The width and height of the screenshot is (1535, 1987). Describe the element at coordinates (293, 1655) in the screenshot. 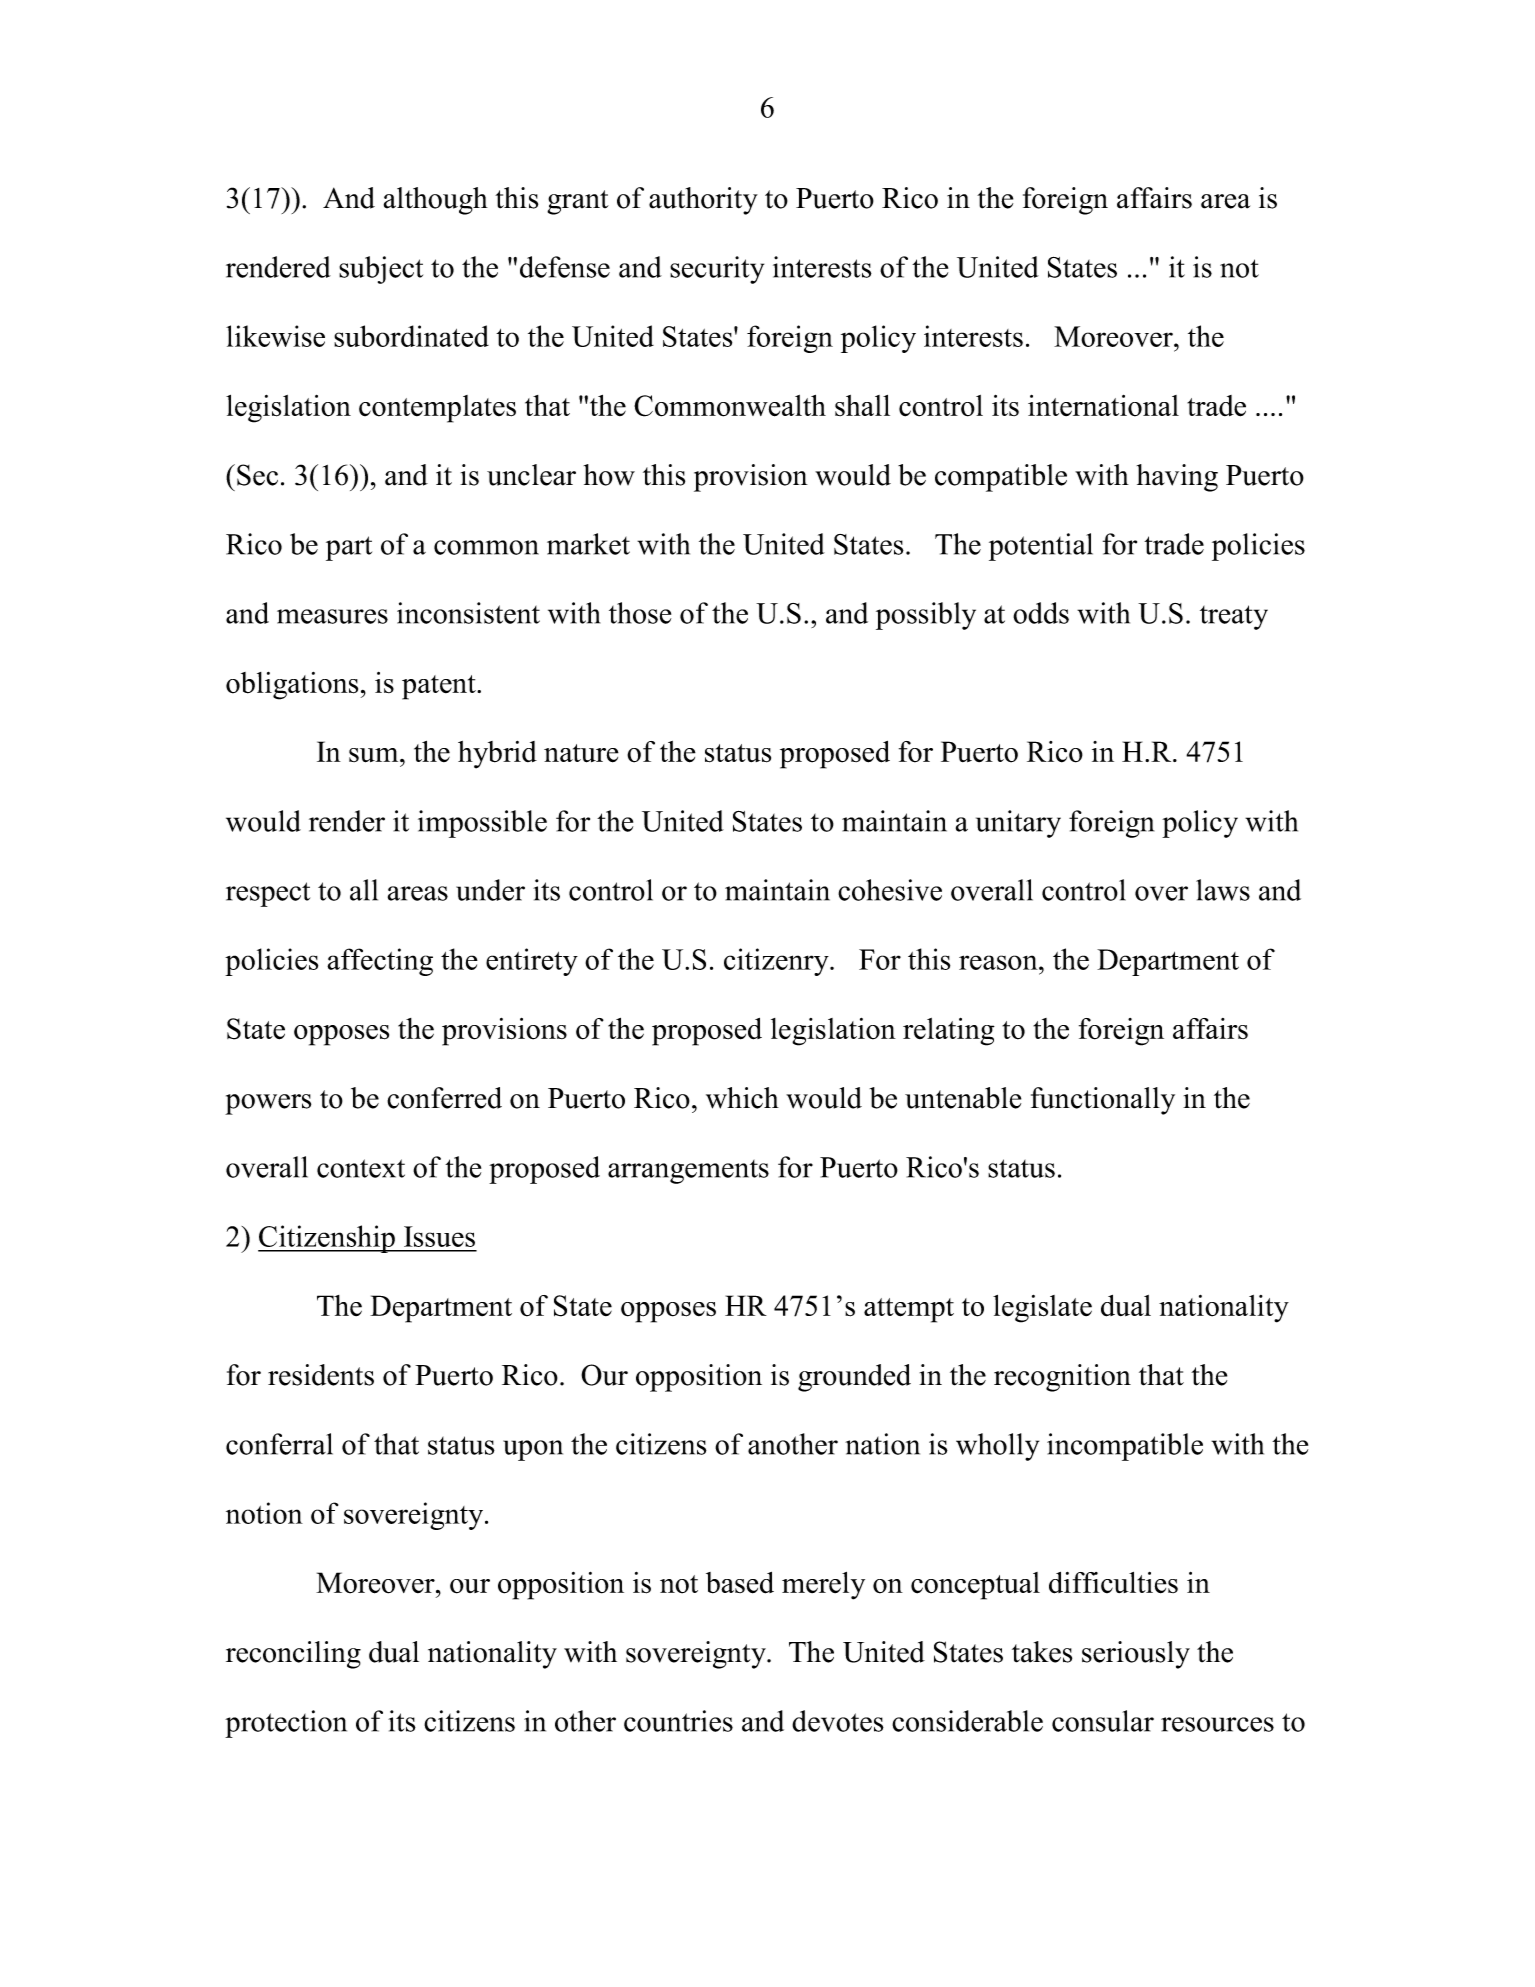

I see `reconciling` at that location.
